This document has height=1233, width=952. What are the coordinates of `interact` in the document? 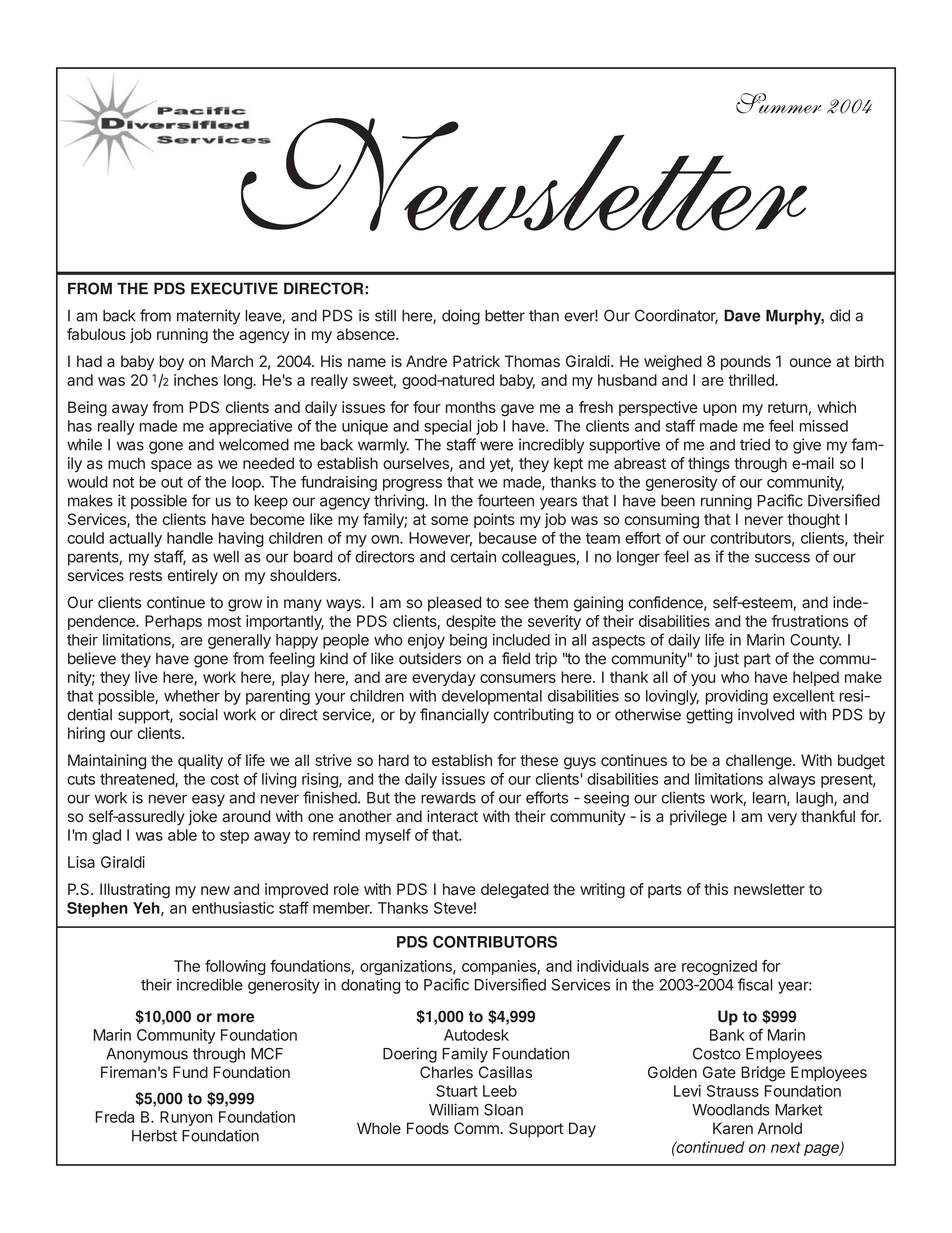 It's located at (452, 816).
